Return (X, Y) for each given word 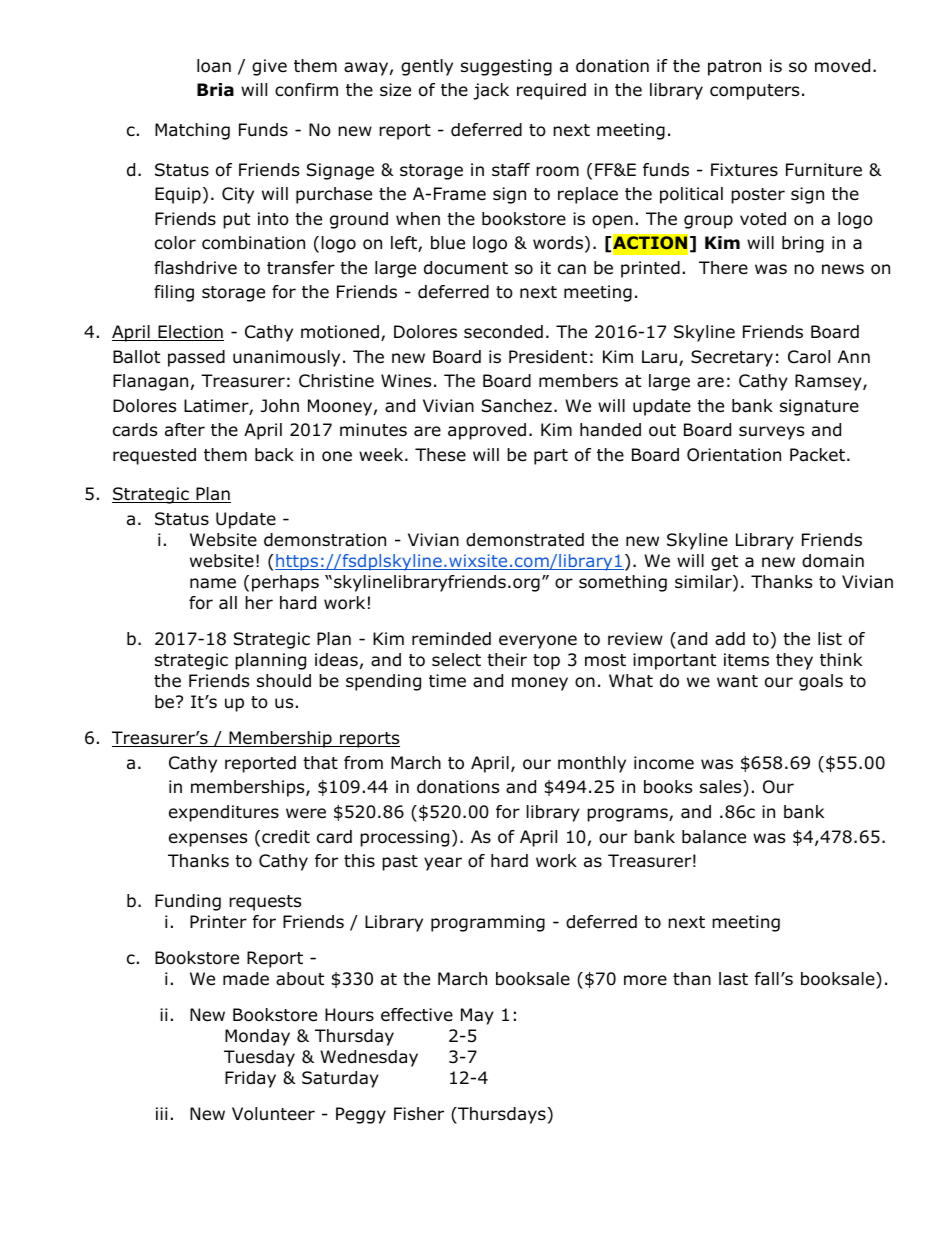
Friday (250, 1079)
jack (491, 91)
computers (754, 92)
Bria (215, 90)
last (733, 979)
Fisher (419, 1114)
